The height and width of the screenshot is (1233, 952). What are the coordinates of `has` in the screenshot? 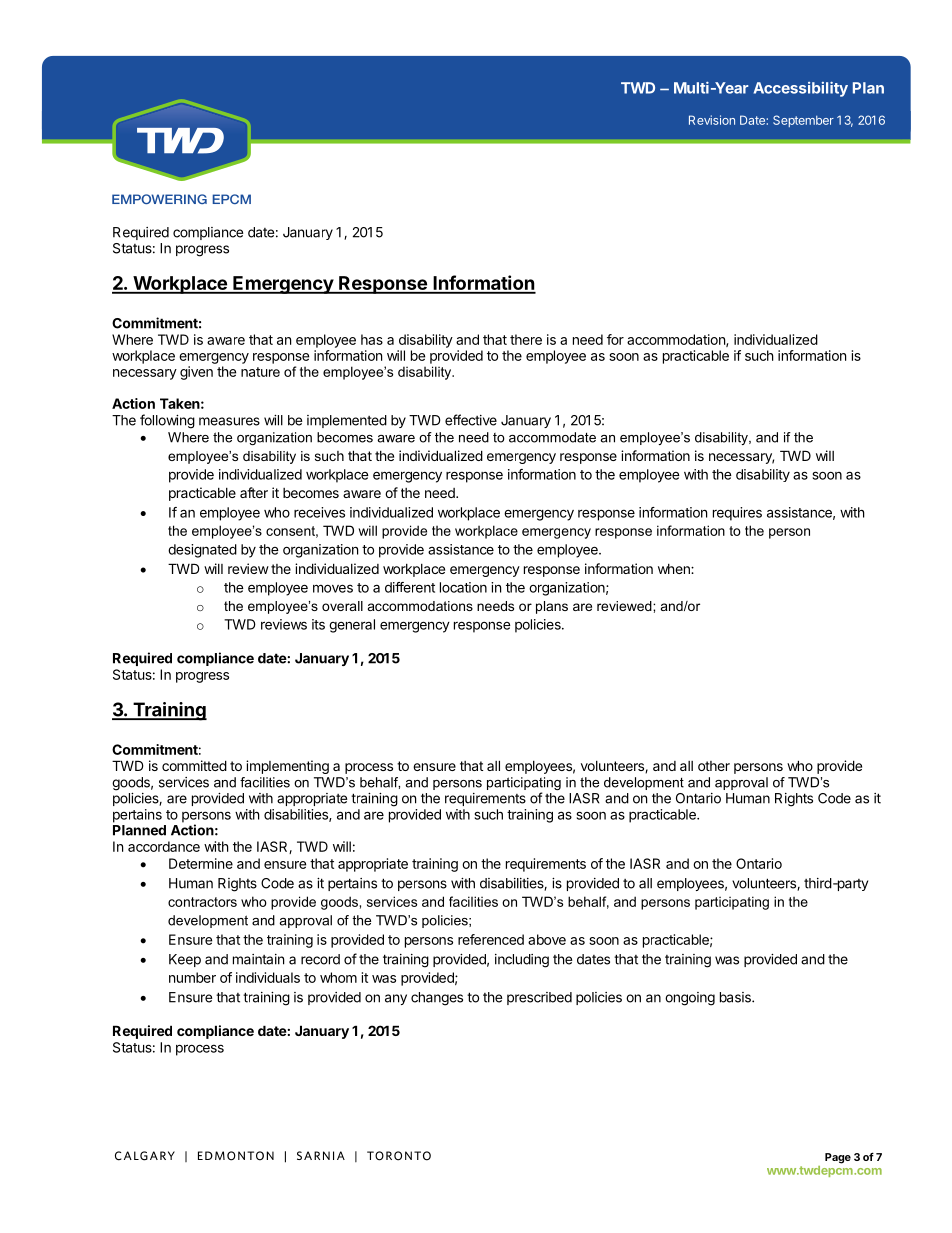 It's located at (372, 339).
